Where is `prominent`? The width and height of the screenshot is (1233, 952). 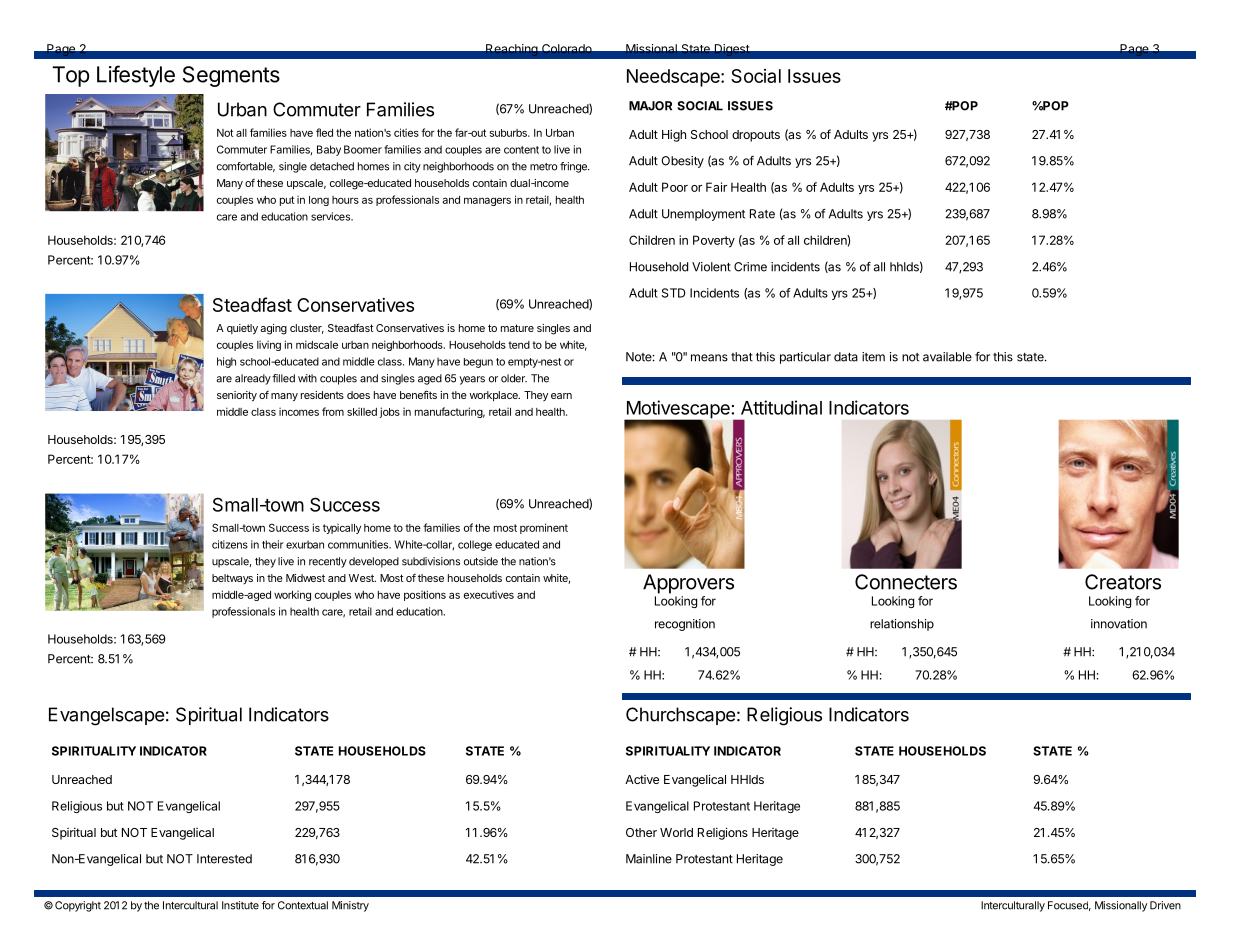
prominent is located at coordinates (544, 528).
